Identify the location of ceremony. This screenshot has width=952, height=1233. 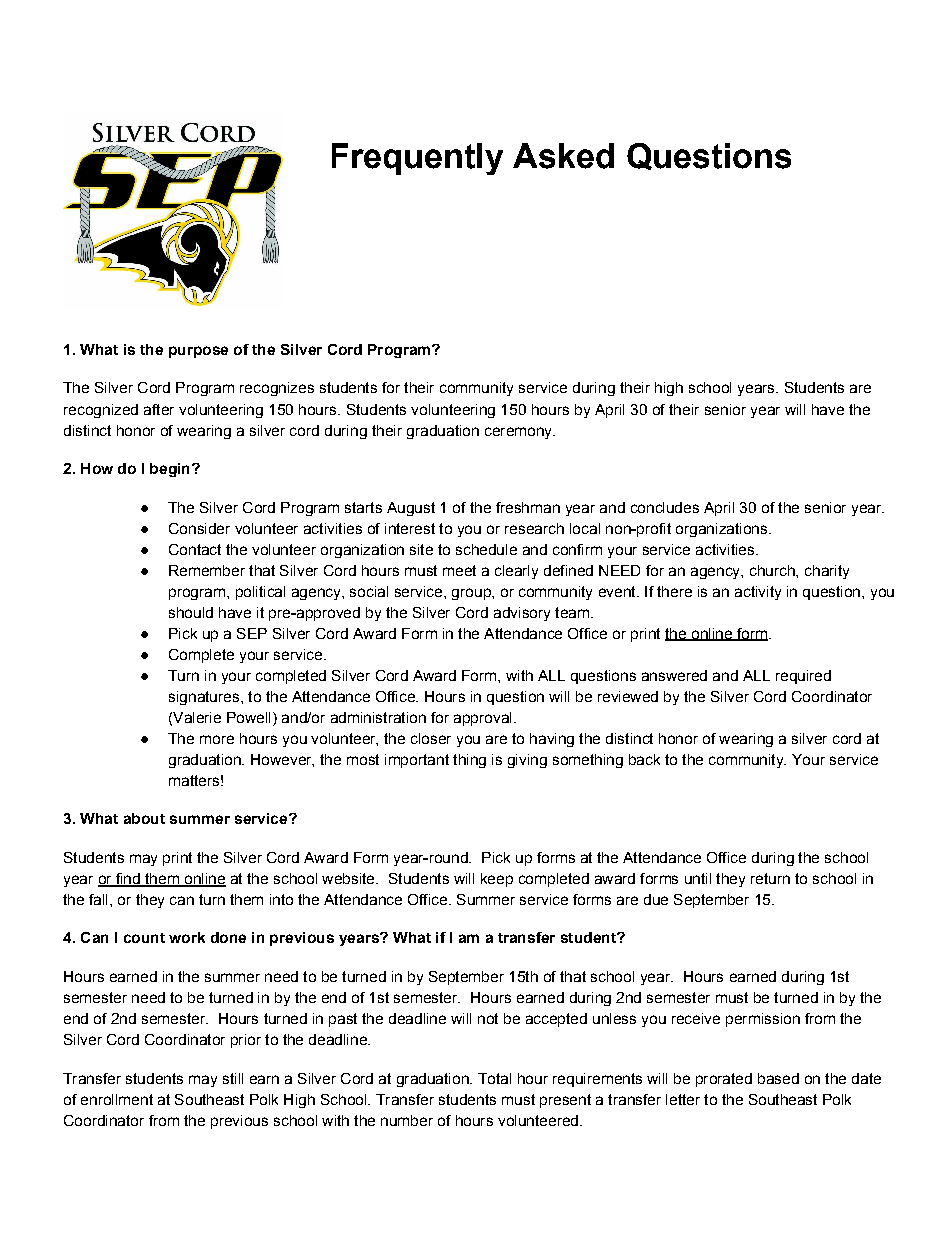
(520, 433).
